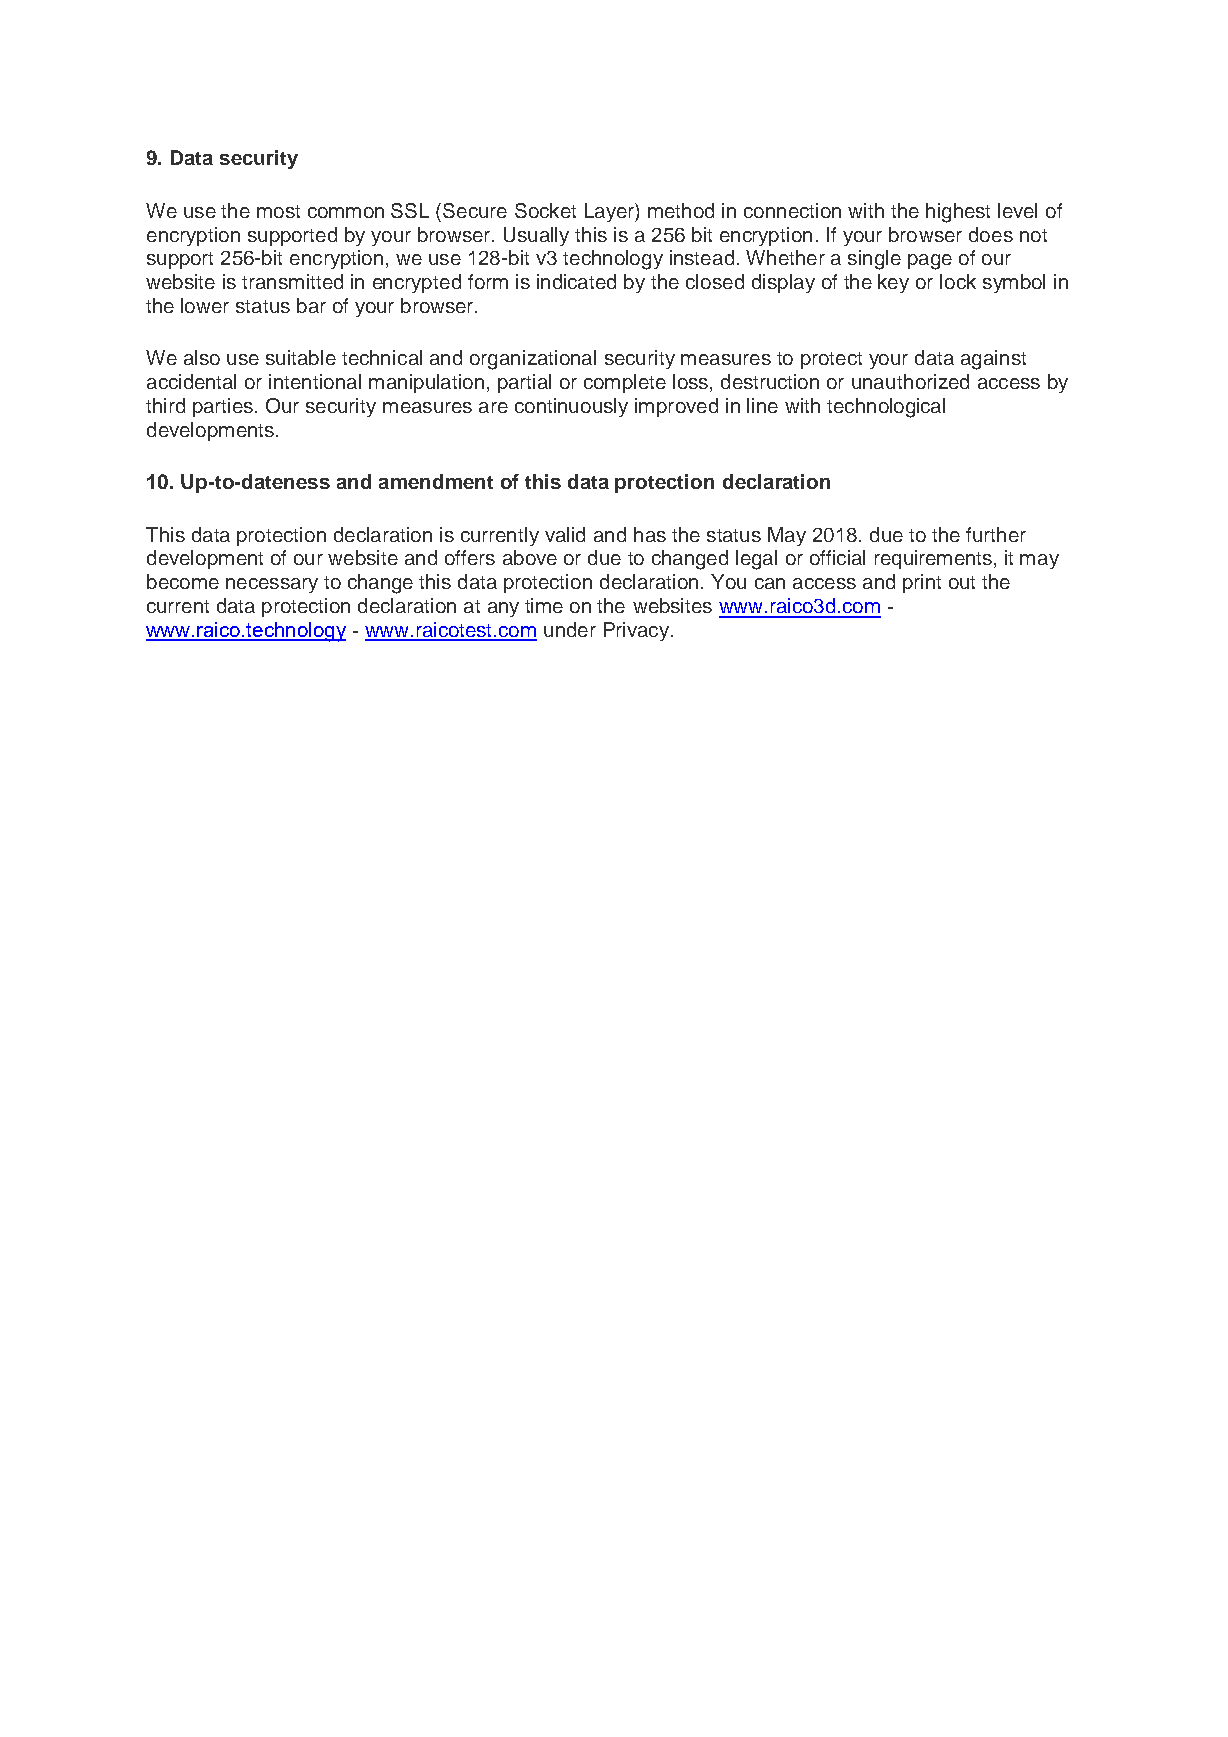  Describe the element at coordinates (570, 629) in the screenshot. I see `under` at that location.
